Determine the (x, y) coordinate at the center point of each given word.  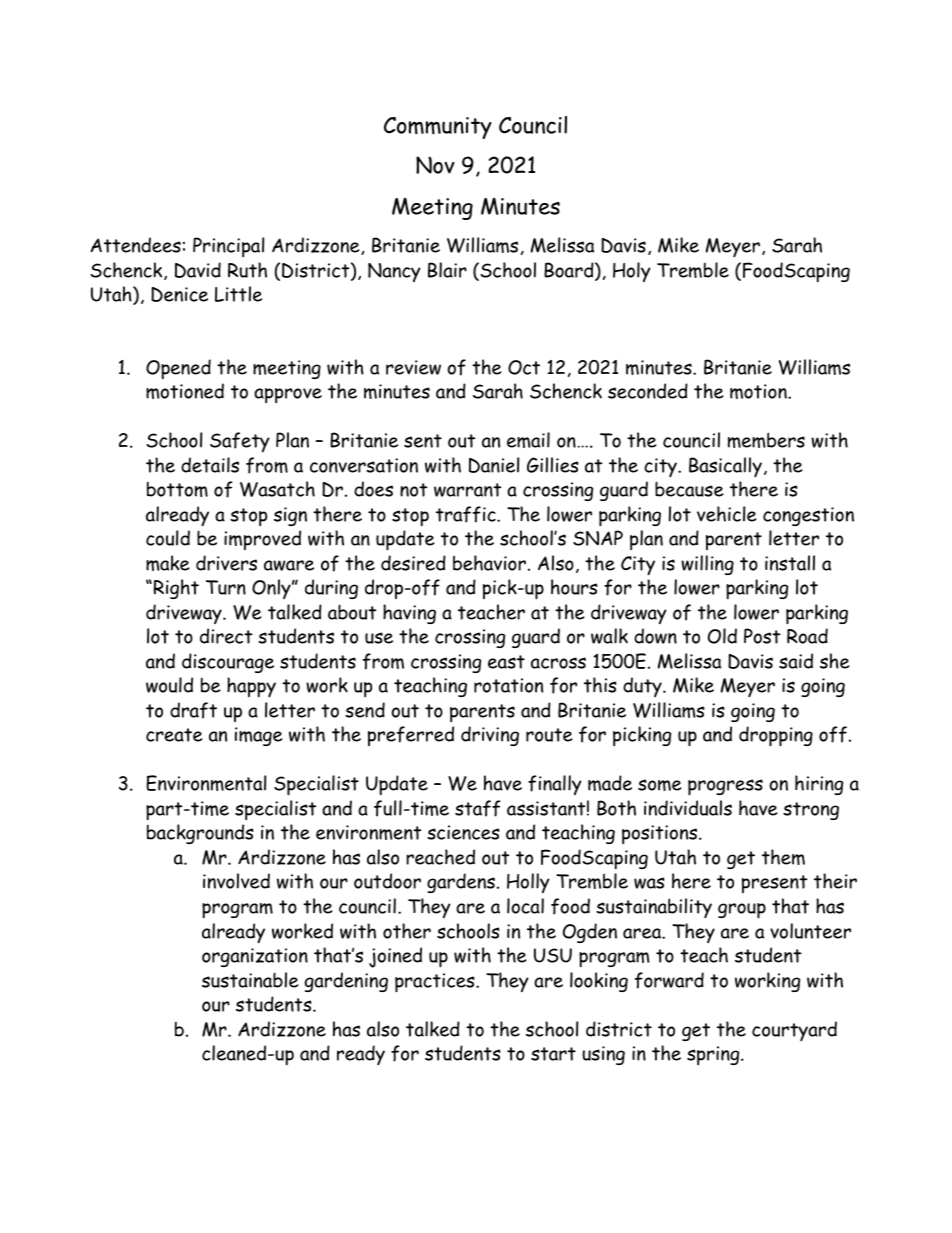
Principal (228, 247)
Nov (435, 165)
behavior (489, 563)
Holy (632, 272)
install (790, 563)
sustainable (250, 980)
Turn (226, 587)
